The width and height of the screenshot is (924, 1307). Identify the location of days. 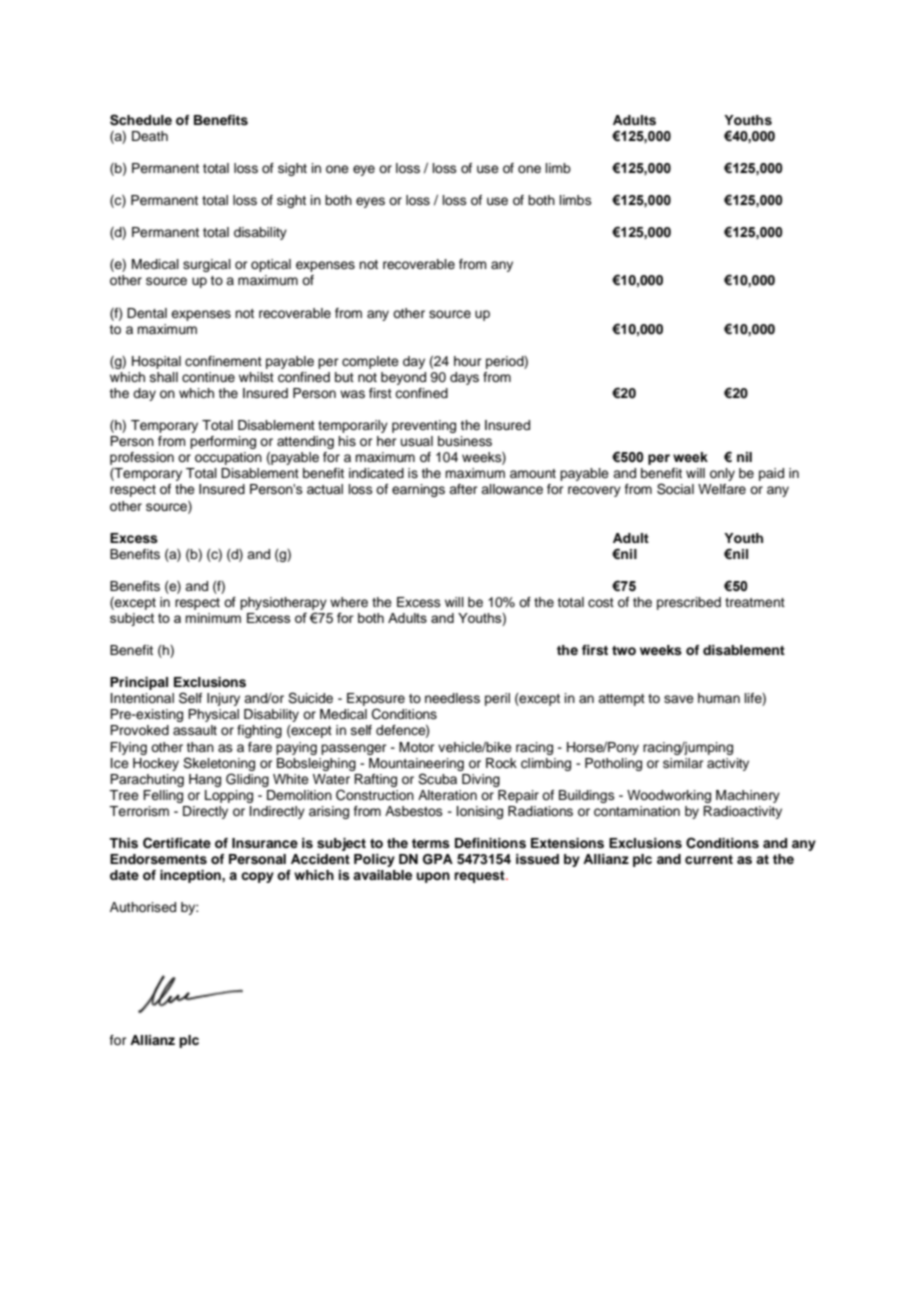
(464, 378).
